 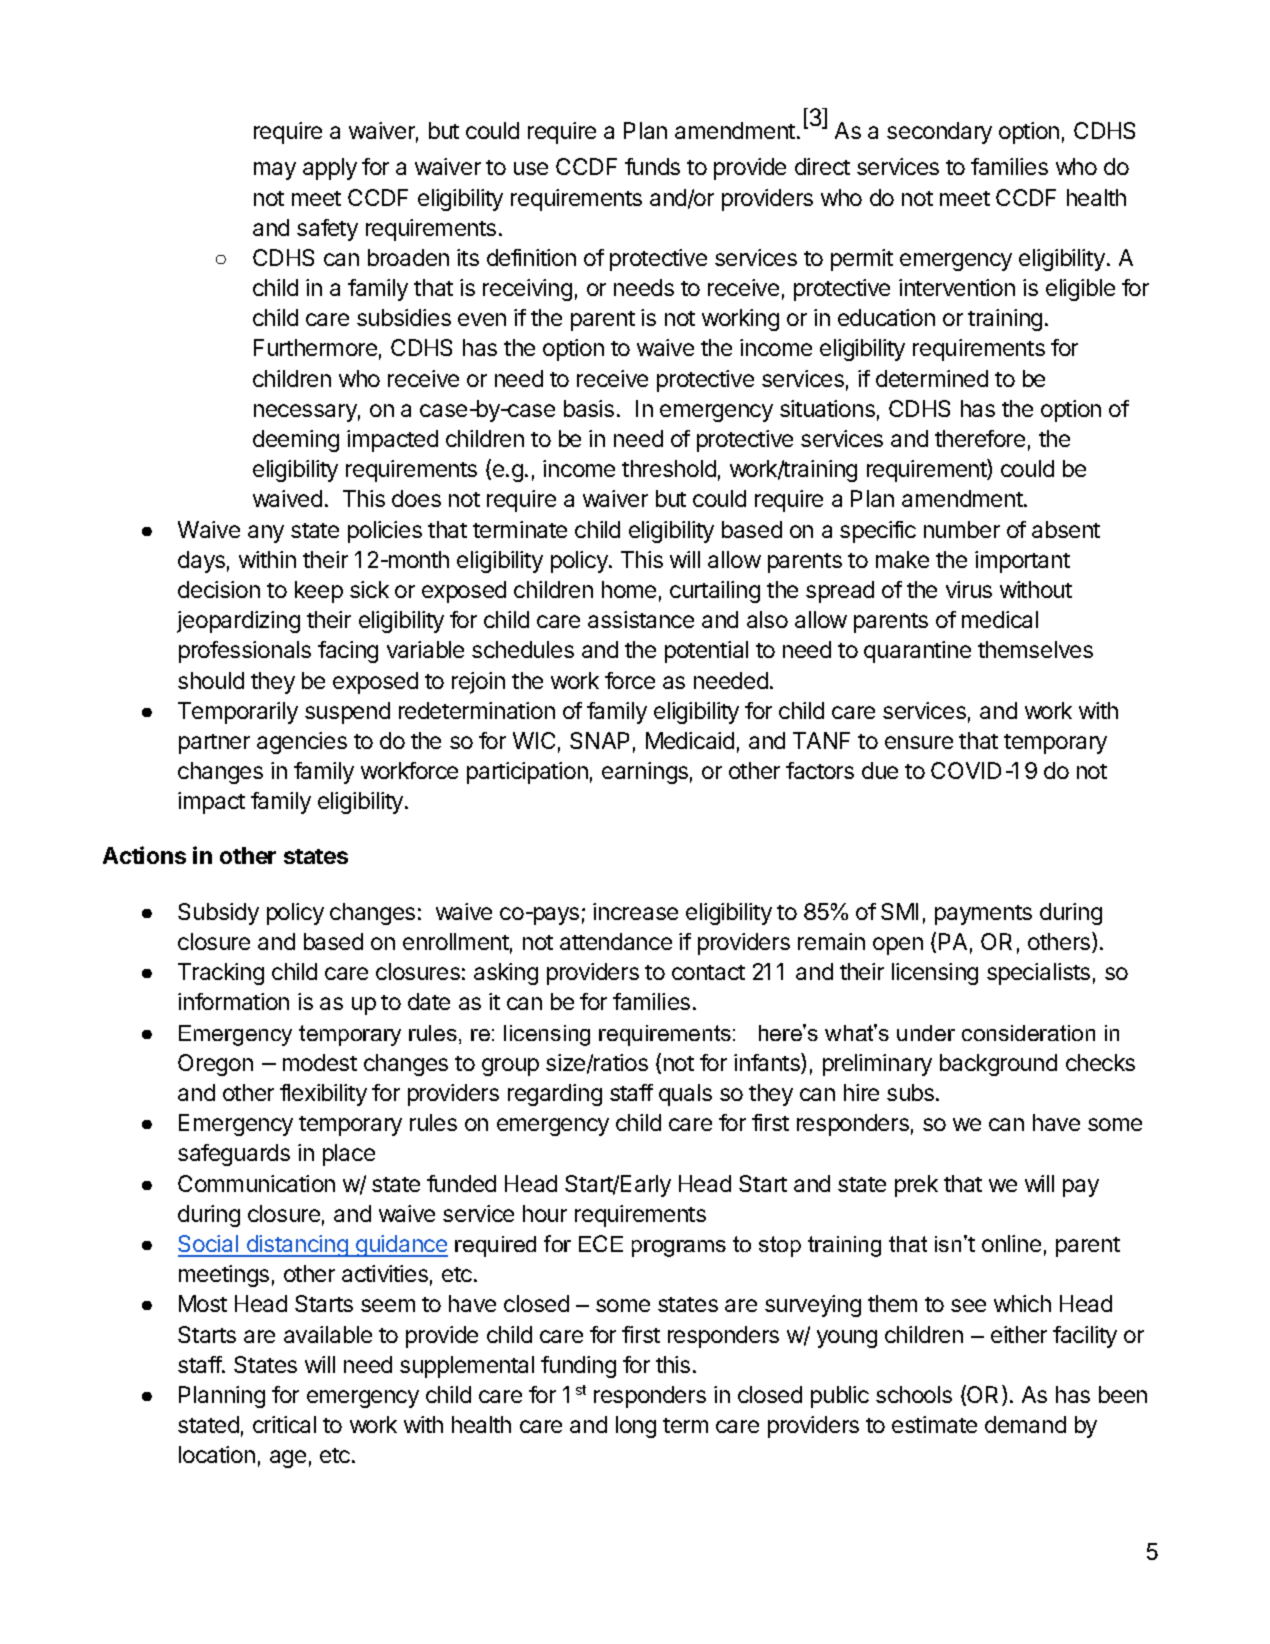 What do you see at coordinates (275, 171) in the image?
I see `may` at bounding box center [275, 171].
